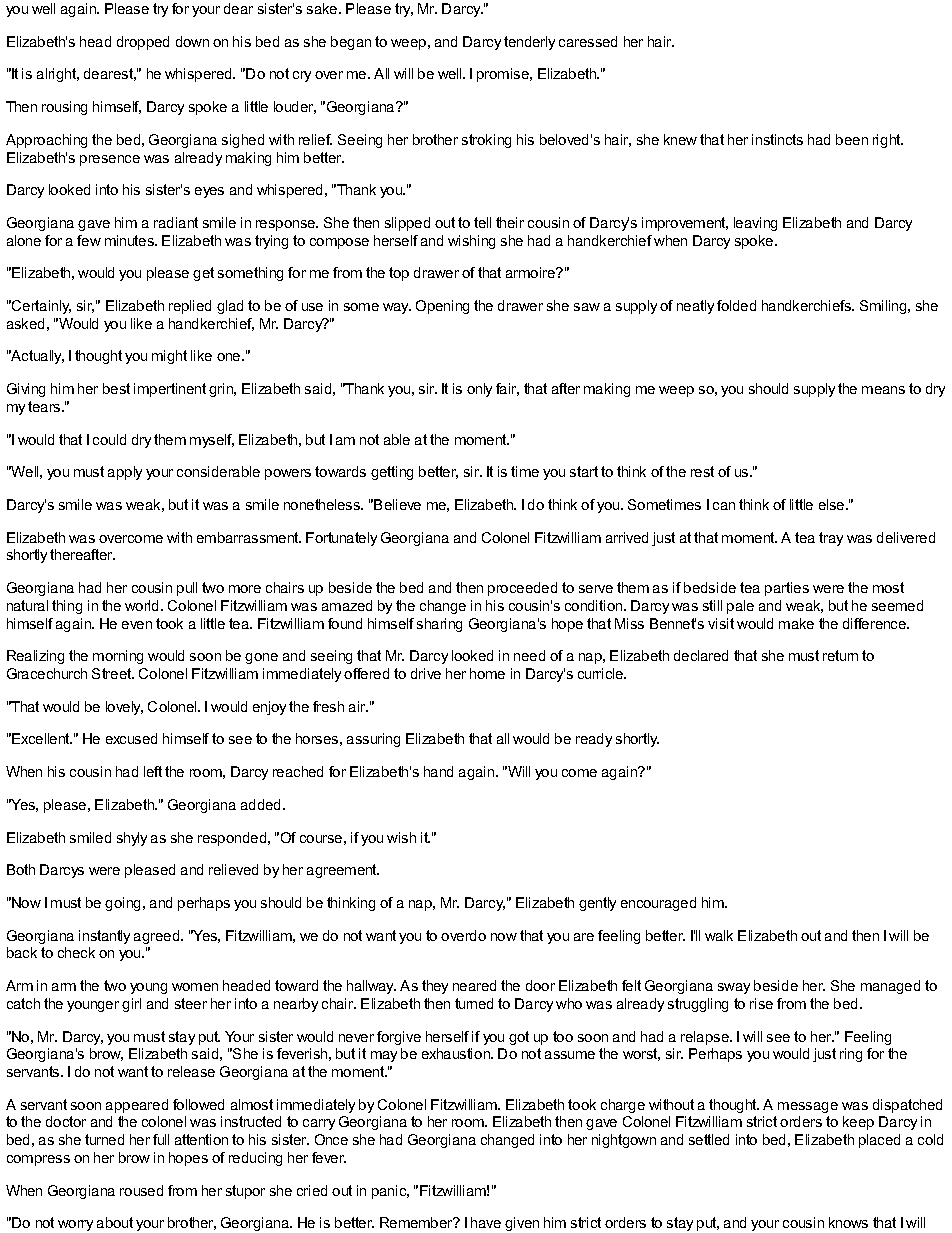 The image size is (952, 1233). I want to click on been, so click(852, 139).
